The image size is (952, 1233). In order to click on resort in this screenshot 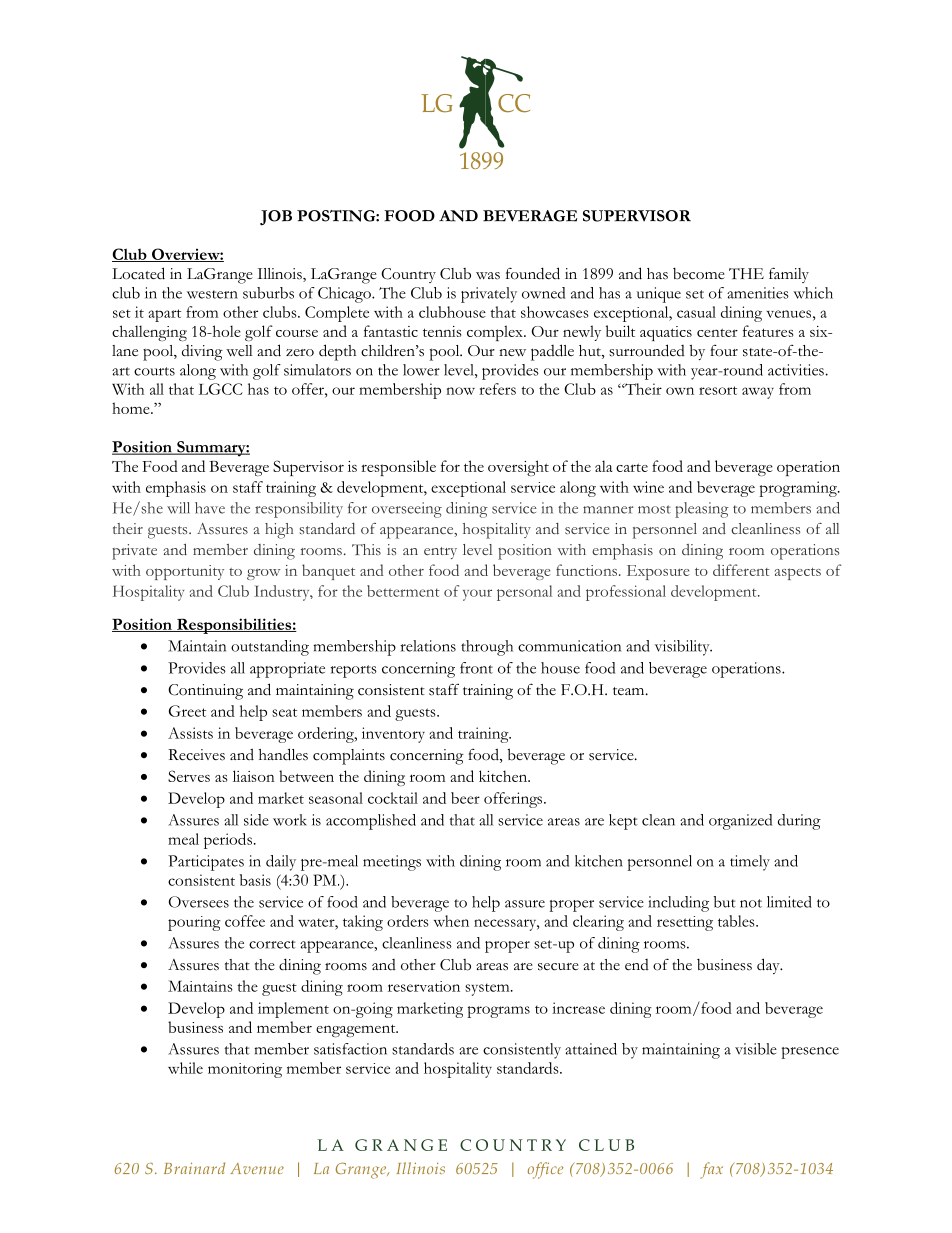, I will do `click(718, 390)`.
